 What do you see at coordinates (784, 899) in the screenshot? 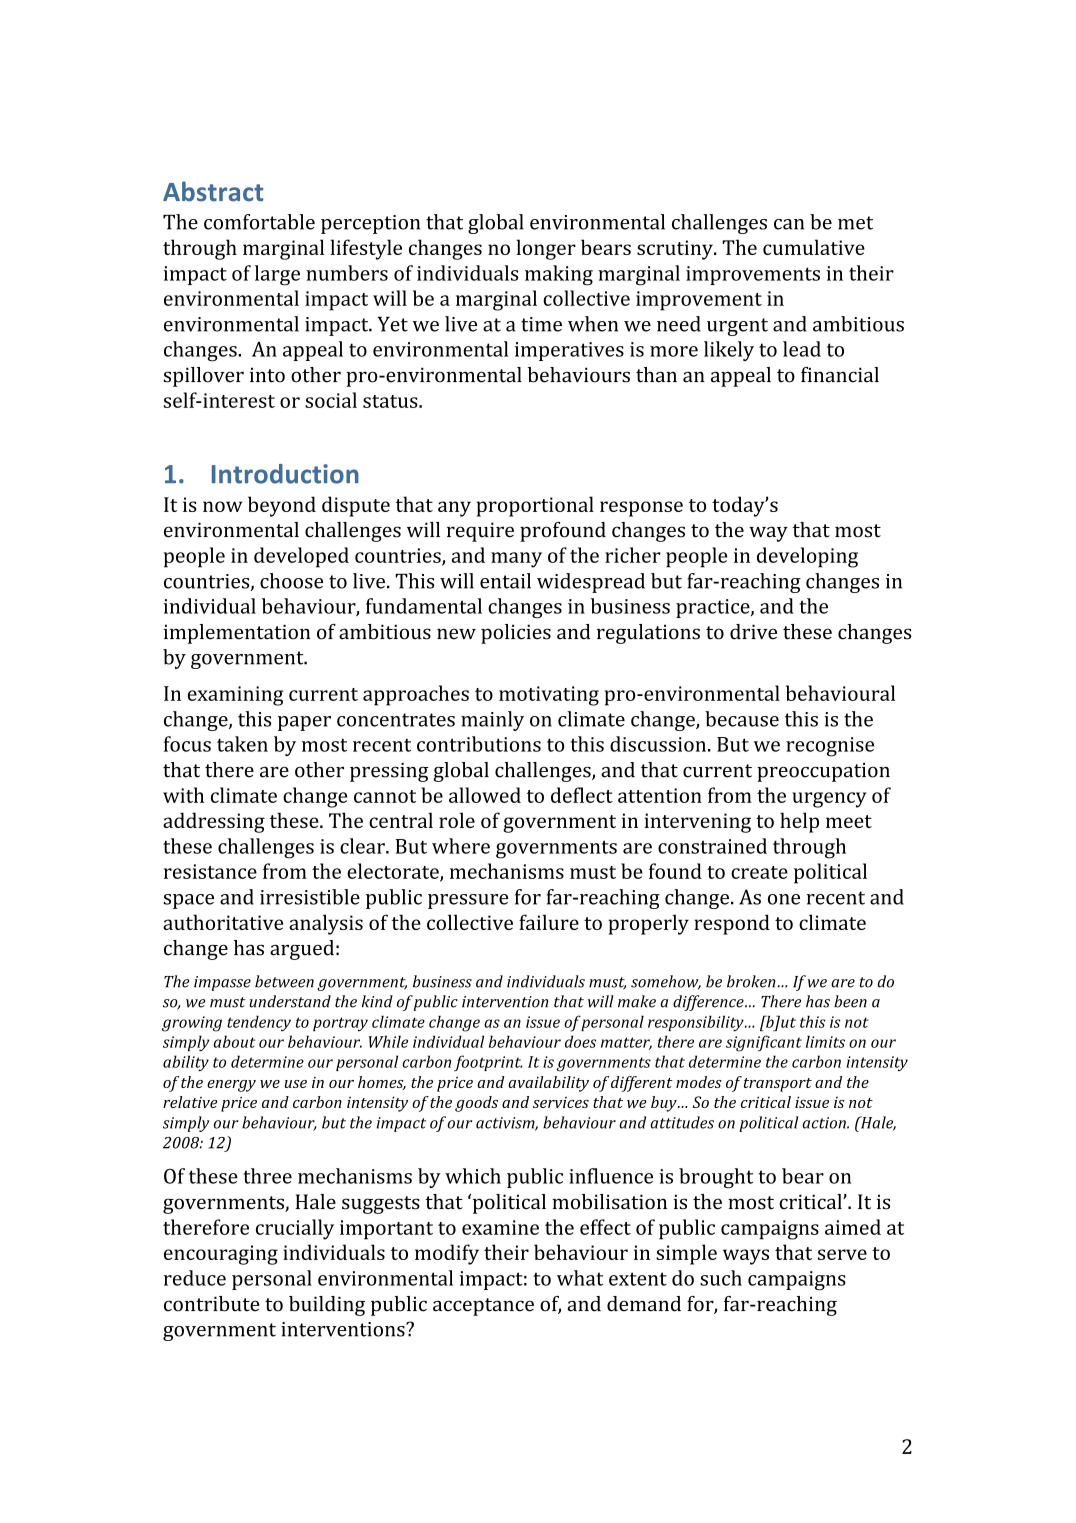
I see `one` at bounding box center [784, 899].
